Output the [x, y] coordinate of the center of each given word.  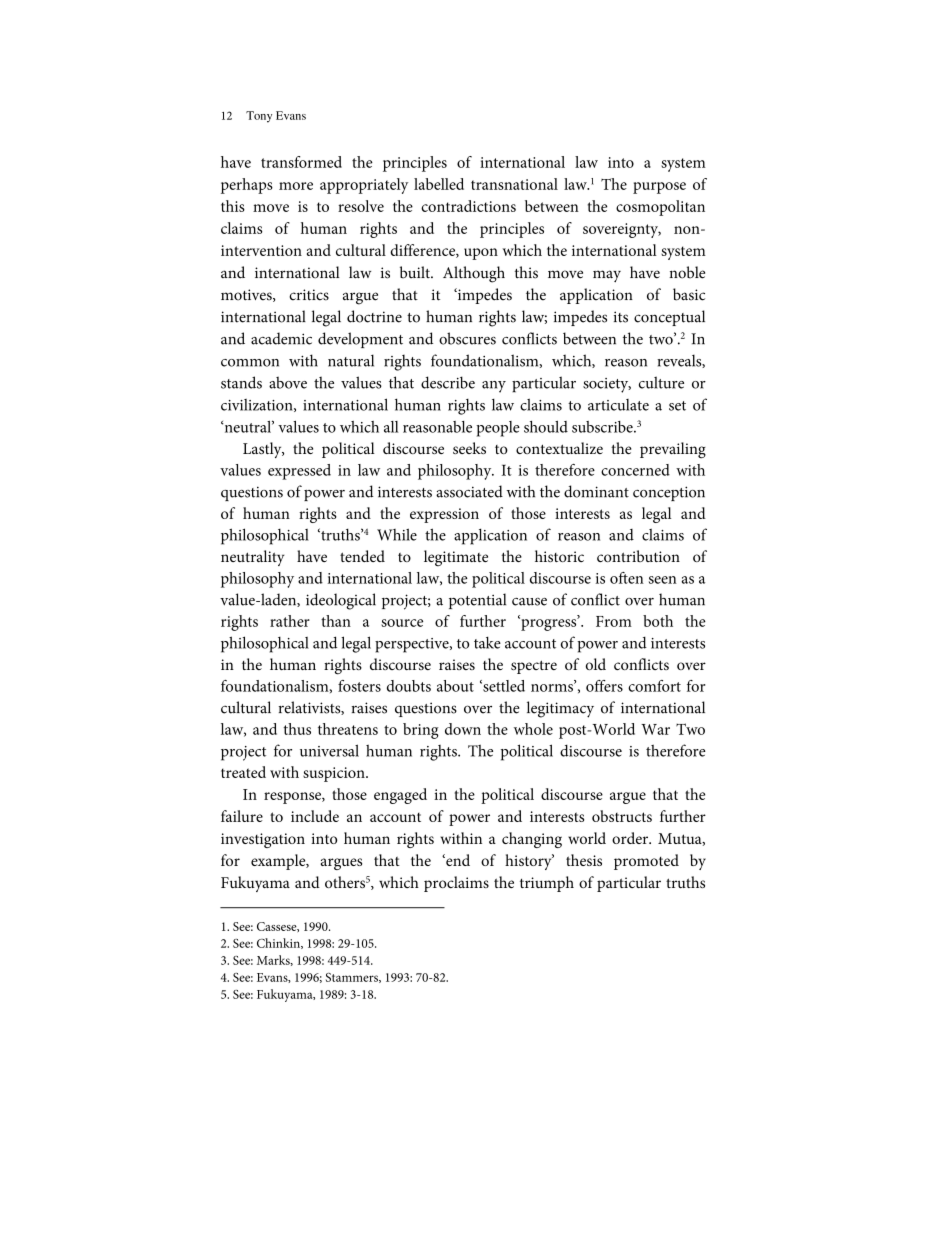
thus [297, 729]
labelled [439, 184]
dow [459, 729]
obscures [467, 338]
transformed [301, 162]
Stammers [353, 978]
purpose [659, 188]
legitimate [456, 558]
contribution [638, 556]
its [621, 317]
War [655, 729]
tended [362, 556]
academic [281, 338]
